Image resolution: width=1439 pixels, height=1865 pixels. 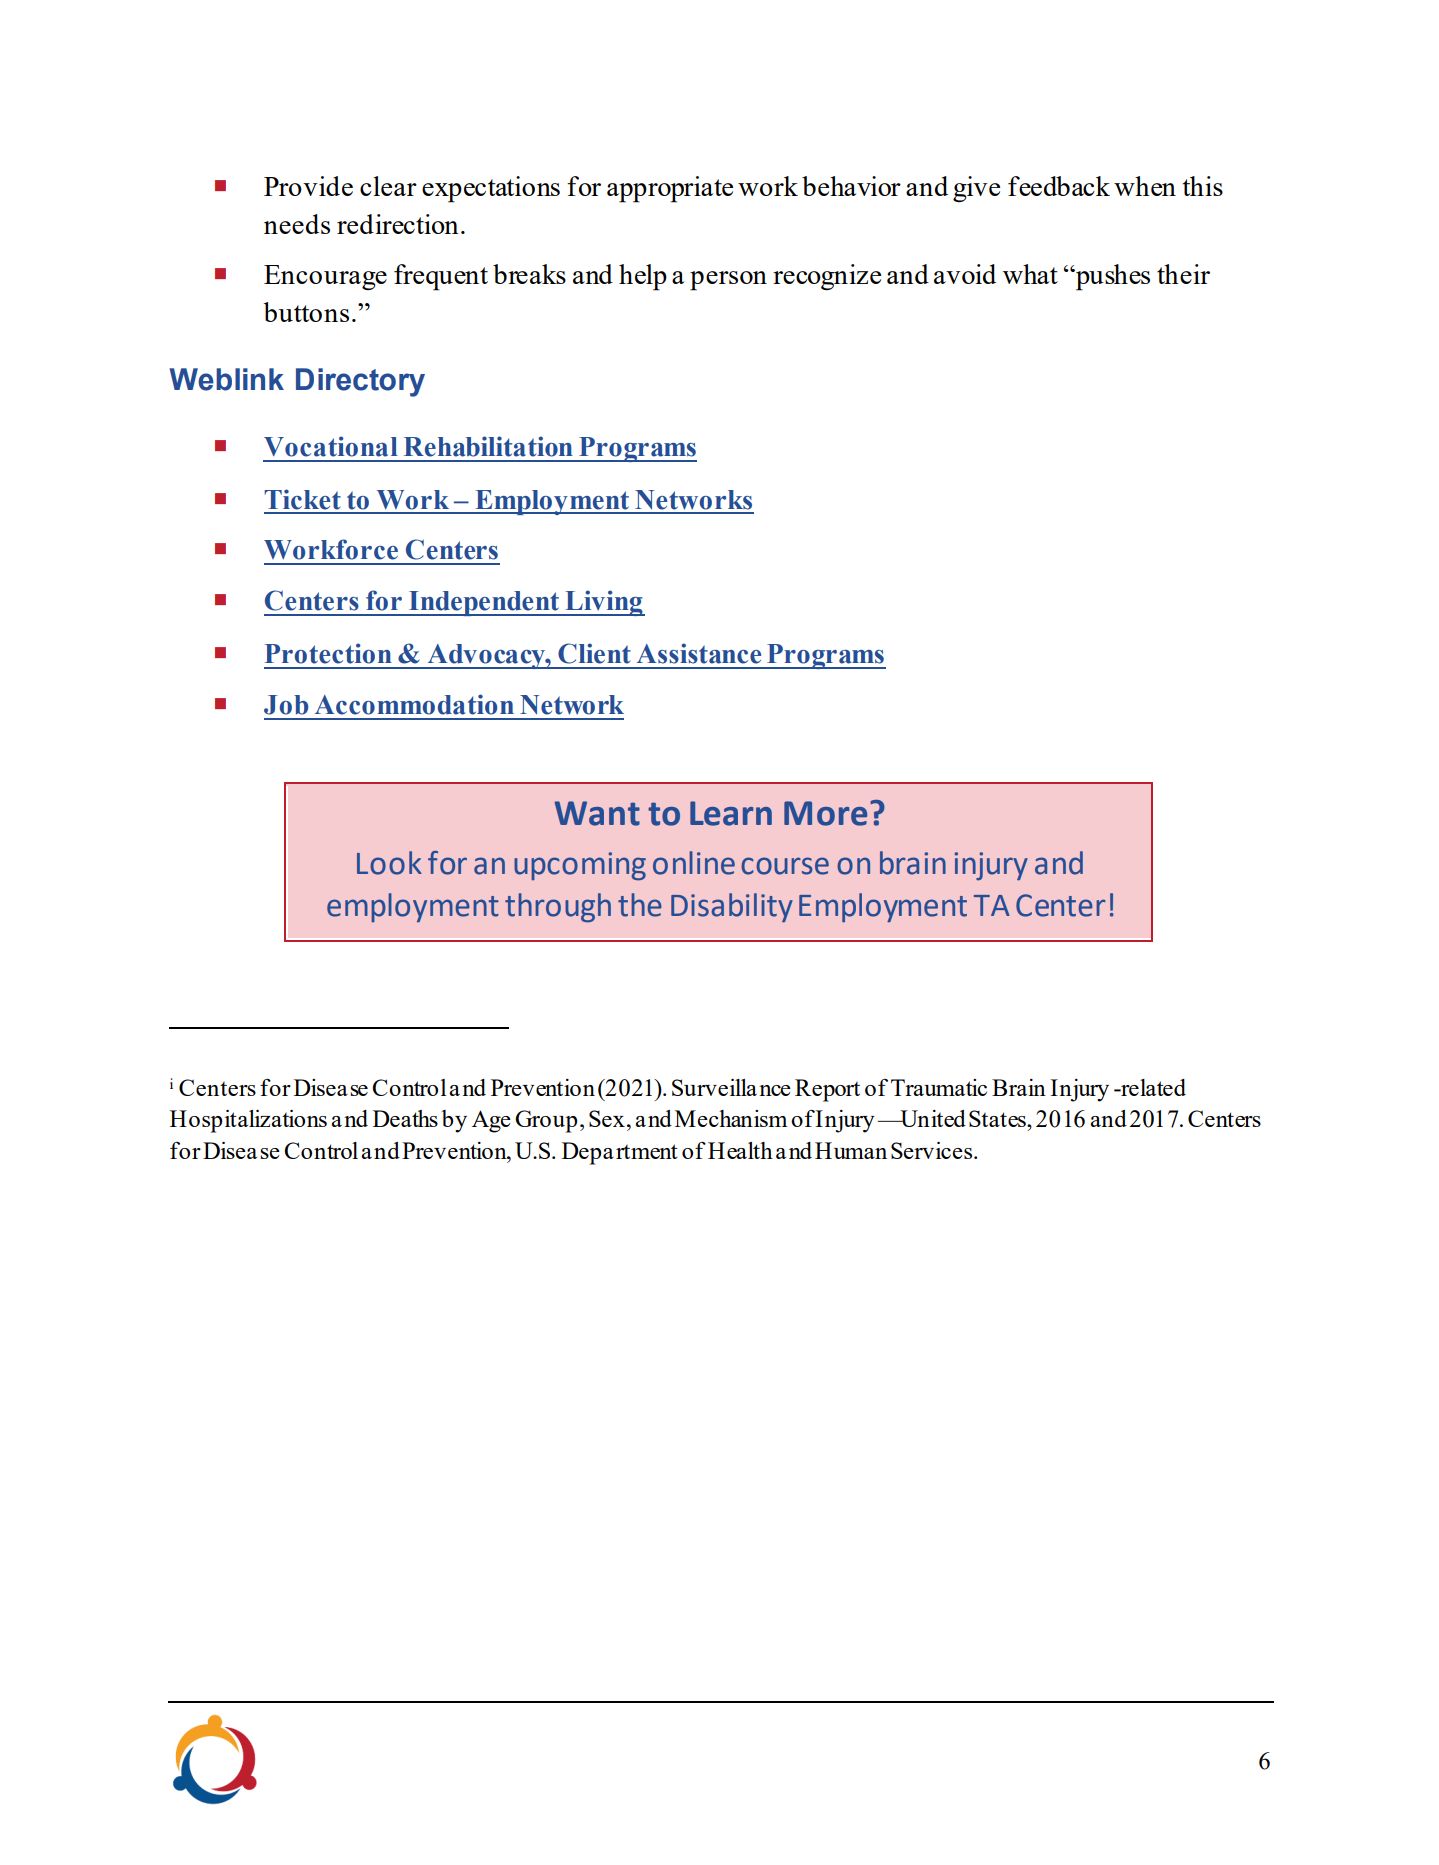 What do you see at coordinates (998, 1118) in the page?
I see `States` at bounding box center [998, 1118].
